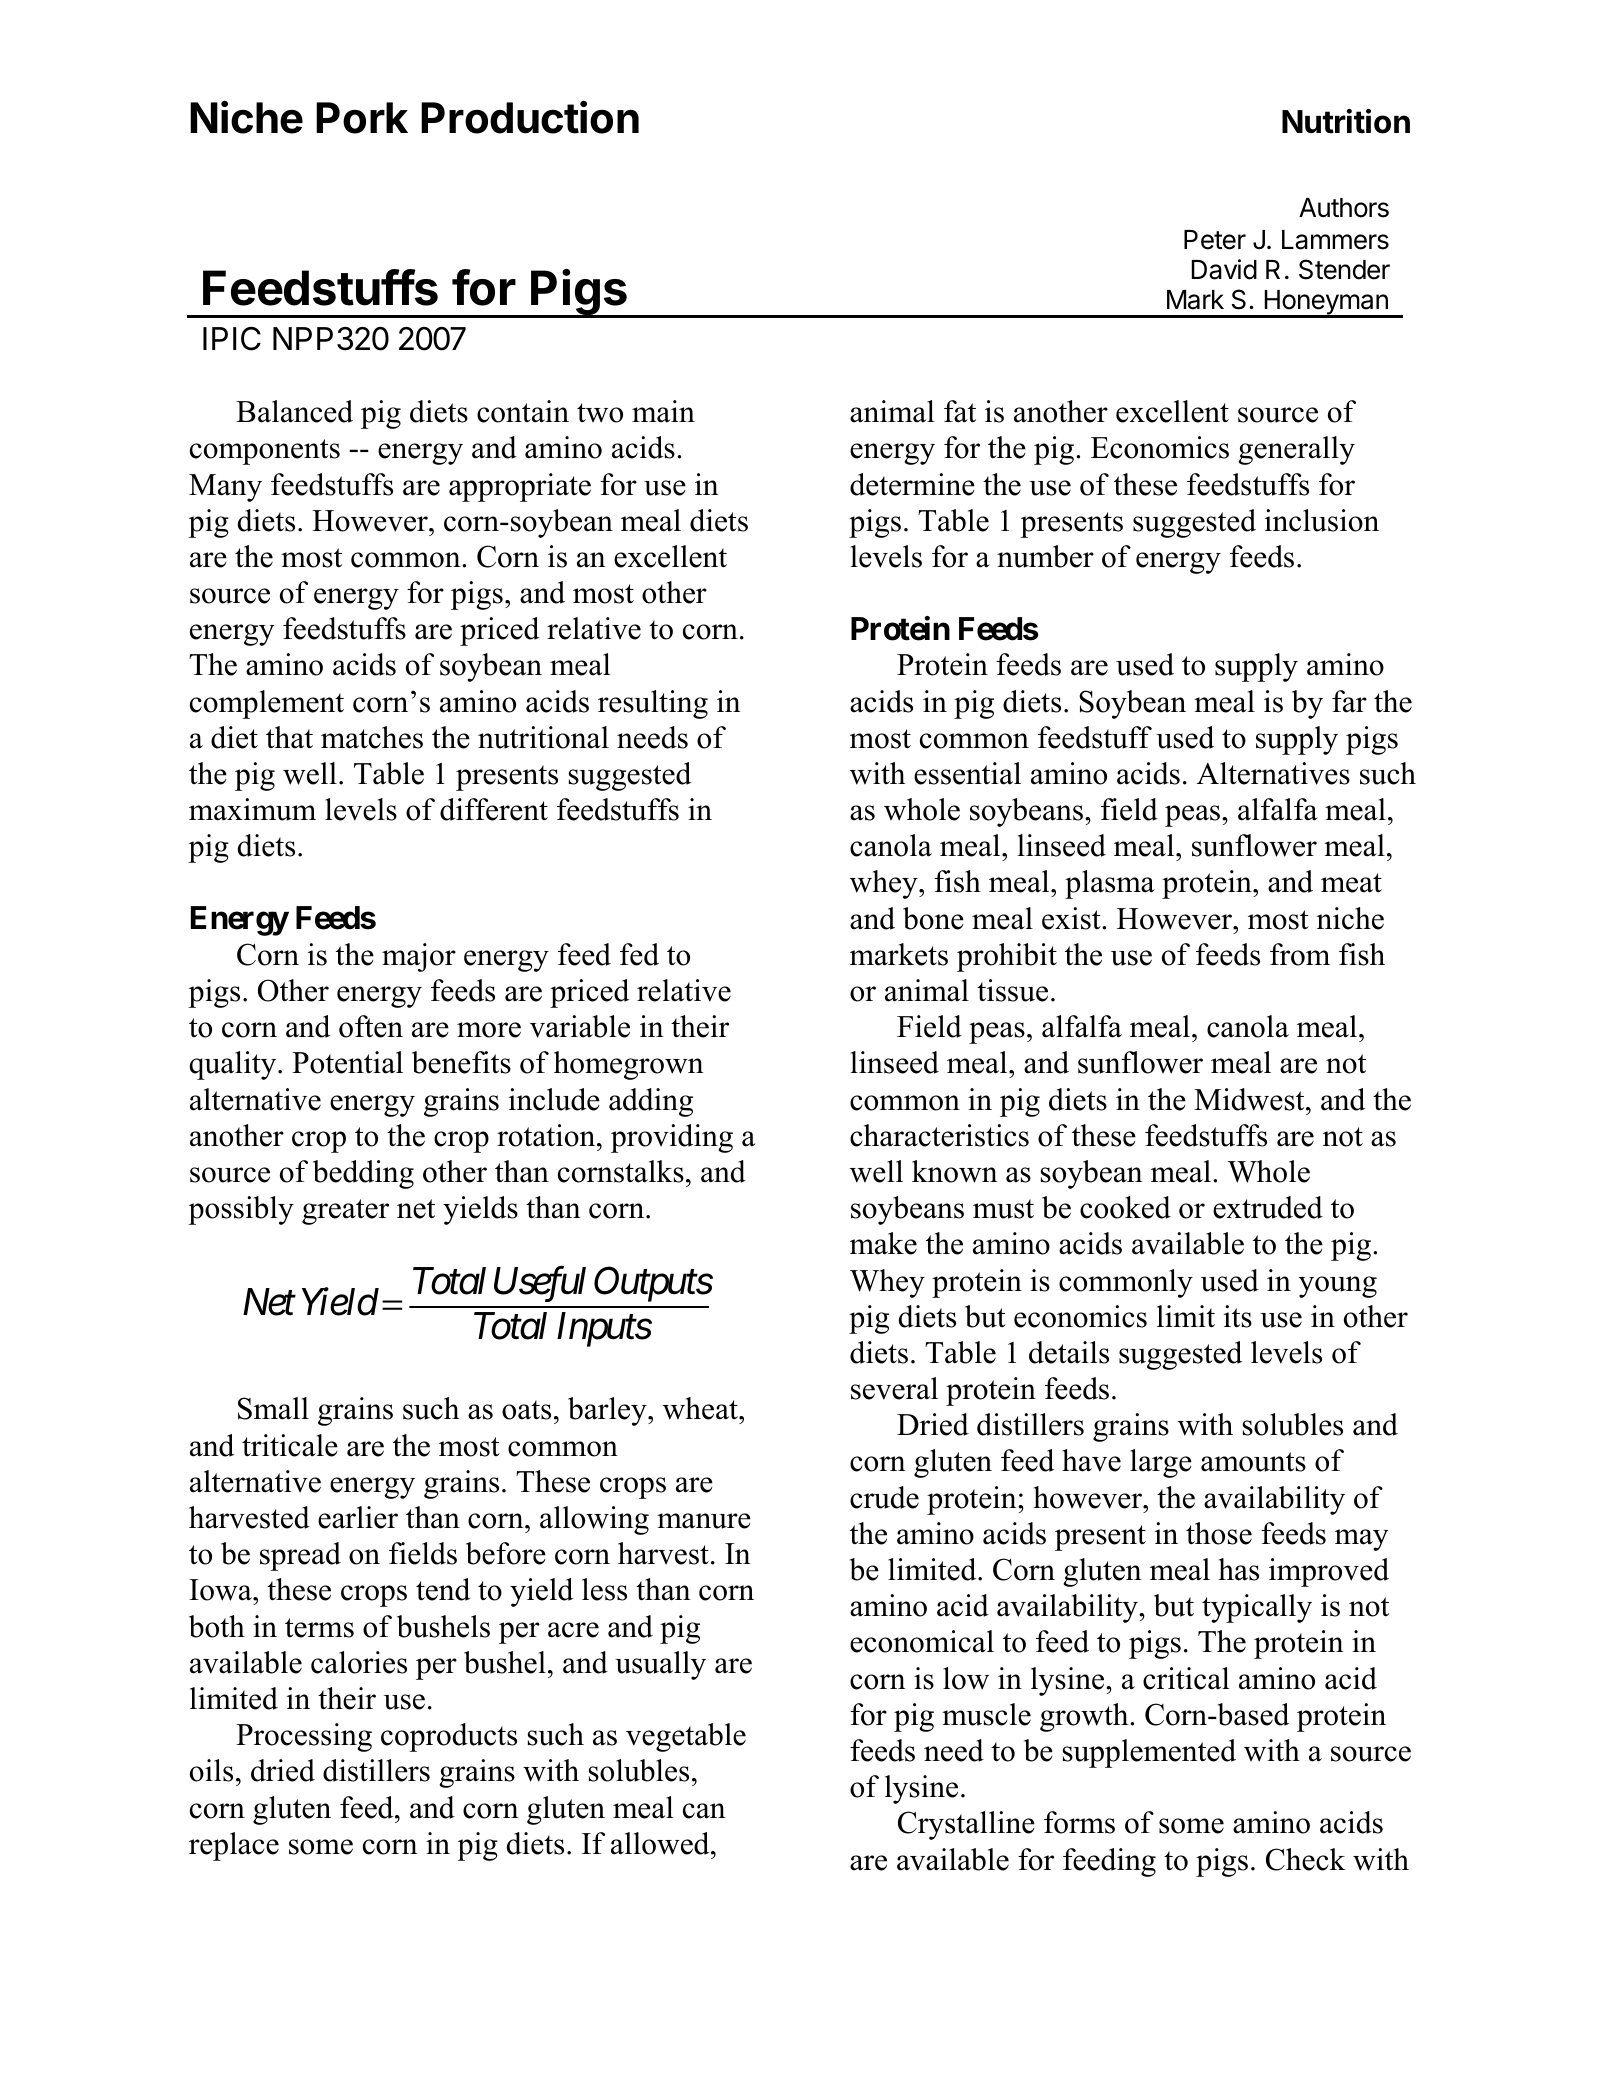 The height and width of the screenshot is (2077, 1605). What do you see at coordinates (362, 118) in the screenshot?
I see `Pork` at bounding box center [362, 118].
